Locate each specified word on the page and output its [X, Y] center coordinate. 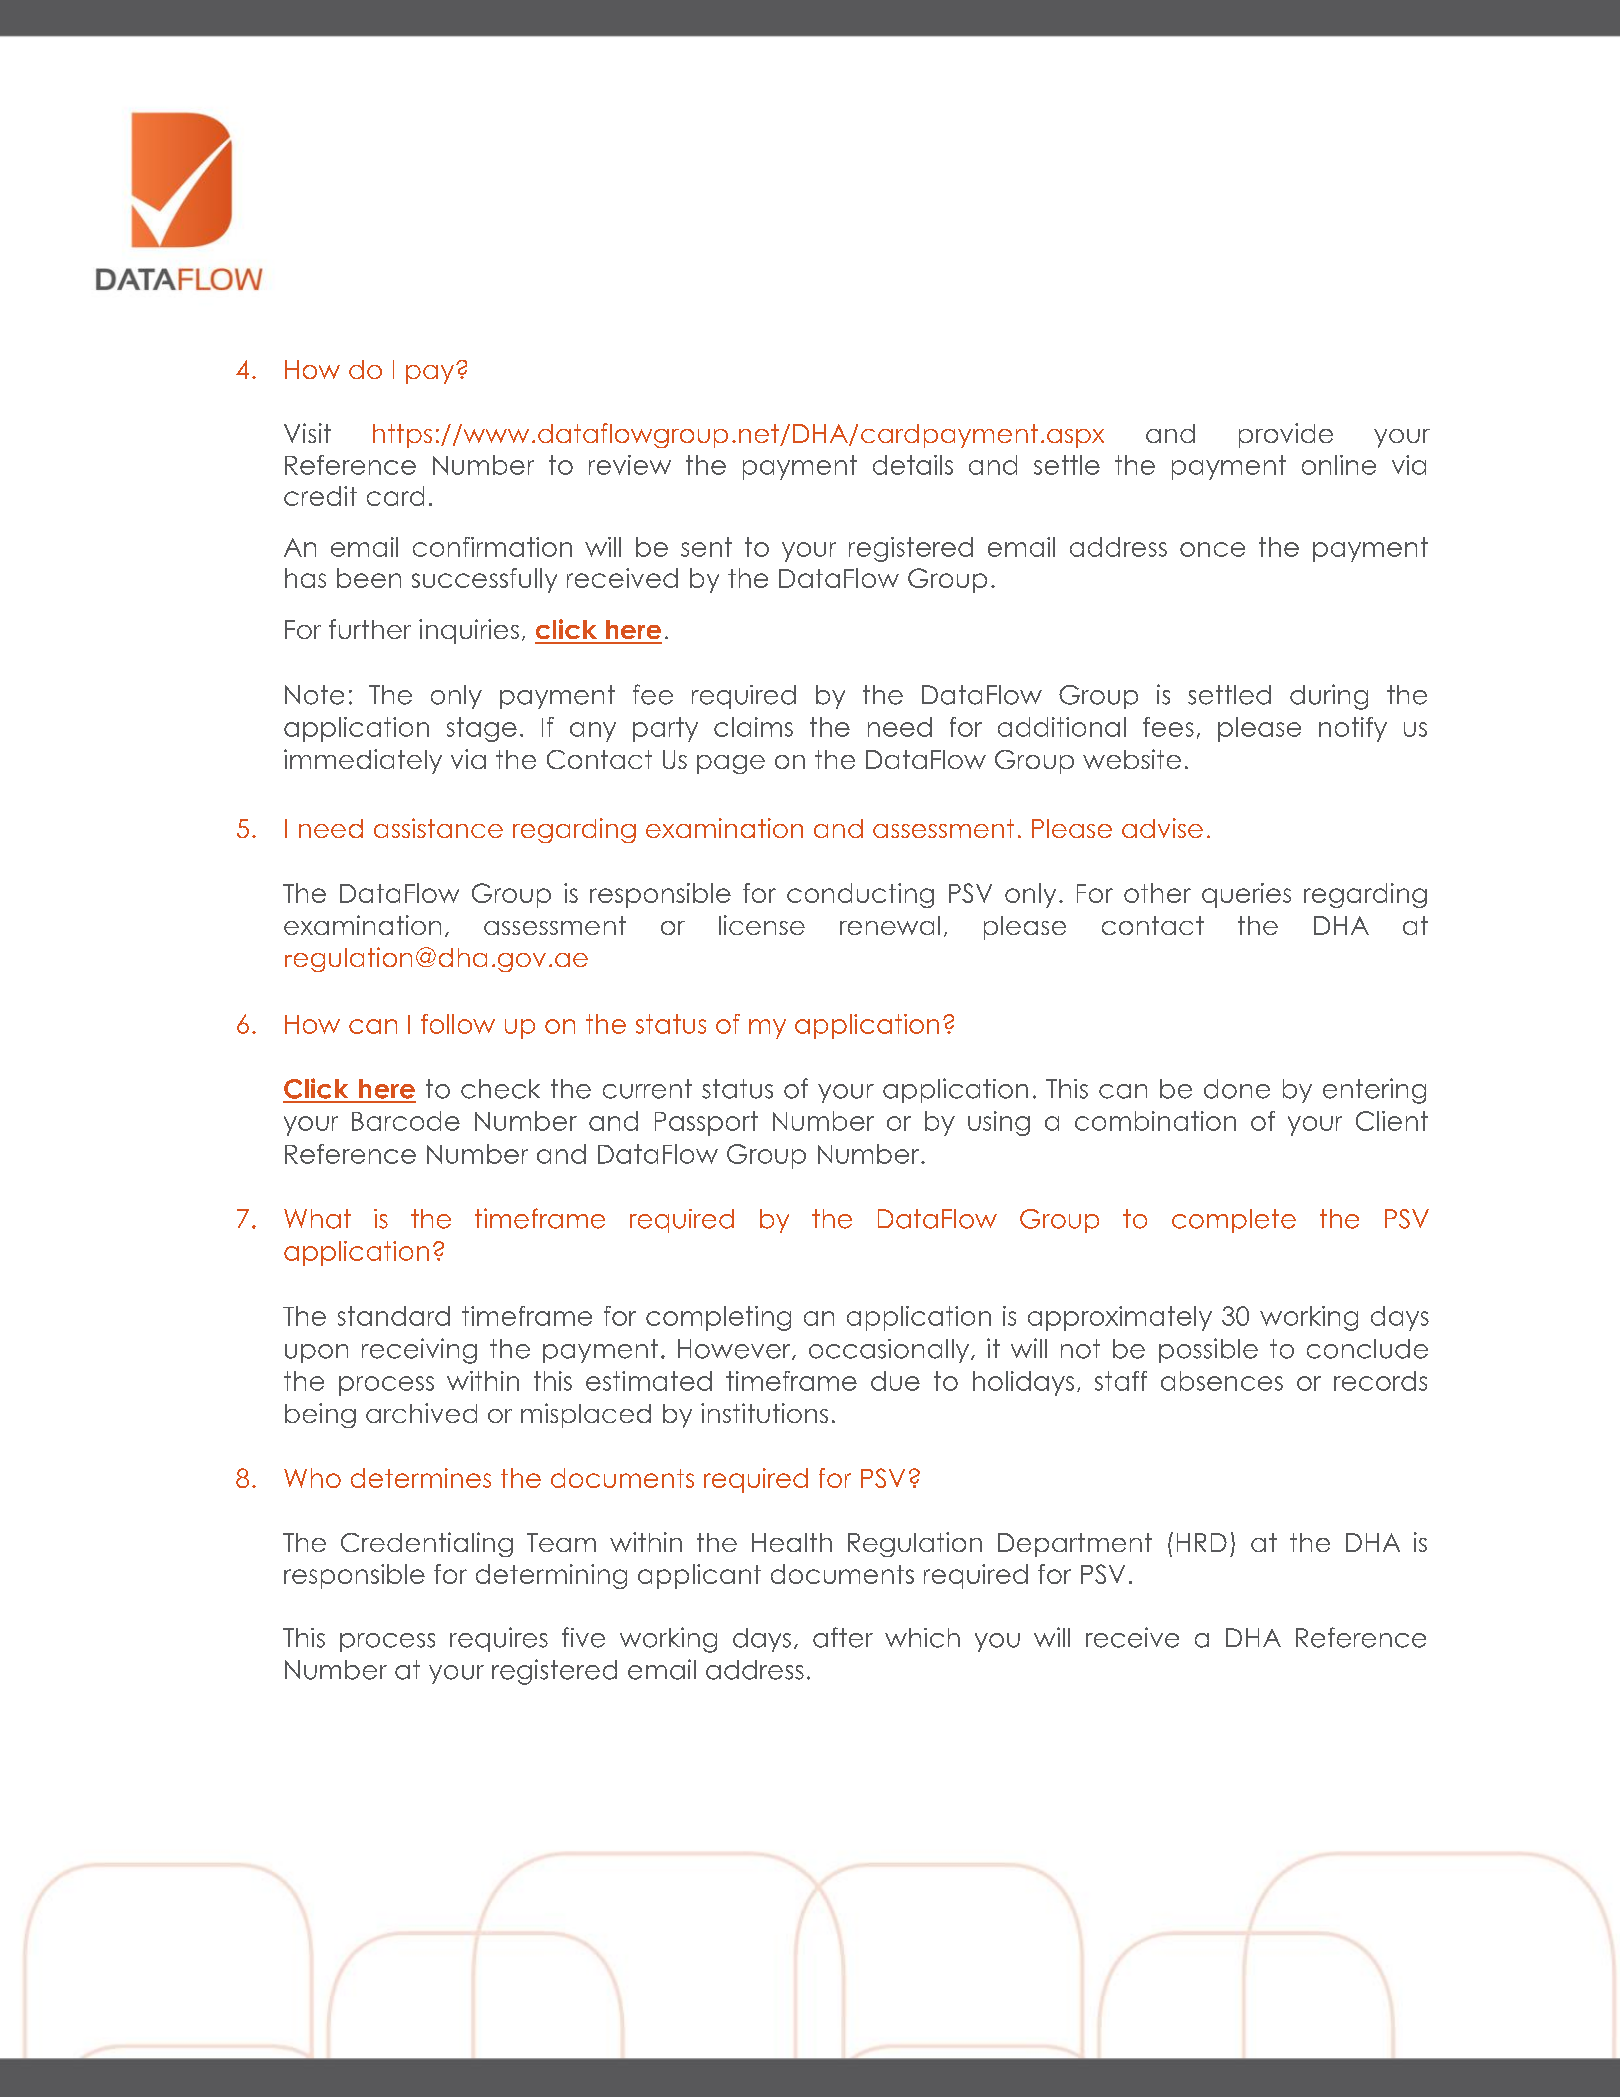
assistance [438, 828]
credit [320, 496]
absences [1222, 1381]
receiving [419, 1351]
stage [482, 729]
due [895, 1381]
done [1237, 1089]
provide [1286, 435]
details [913, 465]
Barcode [406, 1121]
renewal [890, 925]
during [1329, 697]
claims [753, 727]
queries [1246, 895]
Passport [706, 1123]
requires [499, 1639]
